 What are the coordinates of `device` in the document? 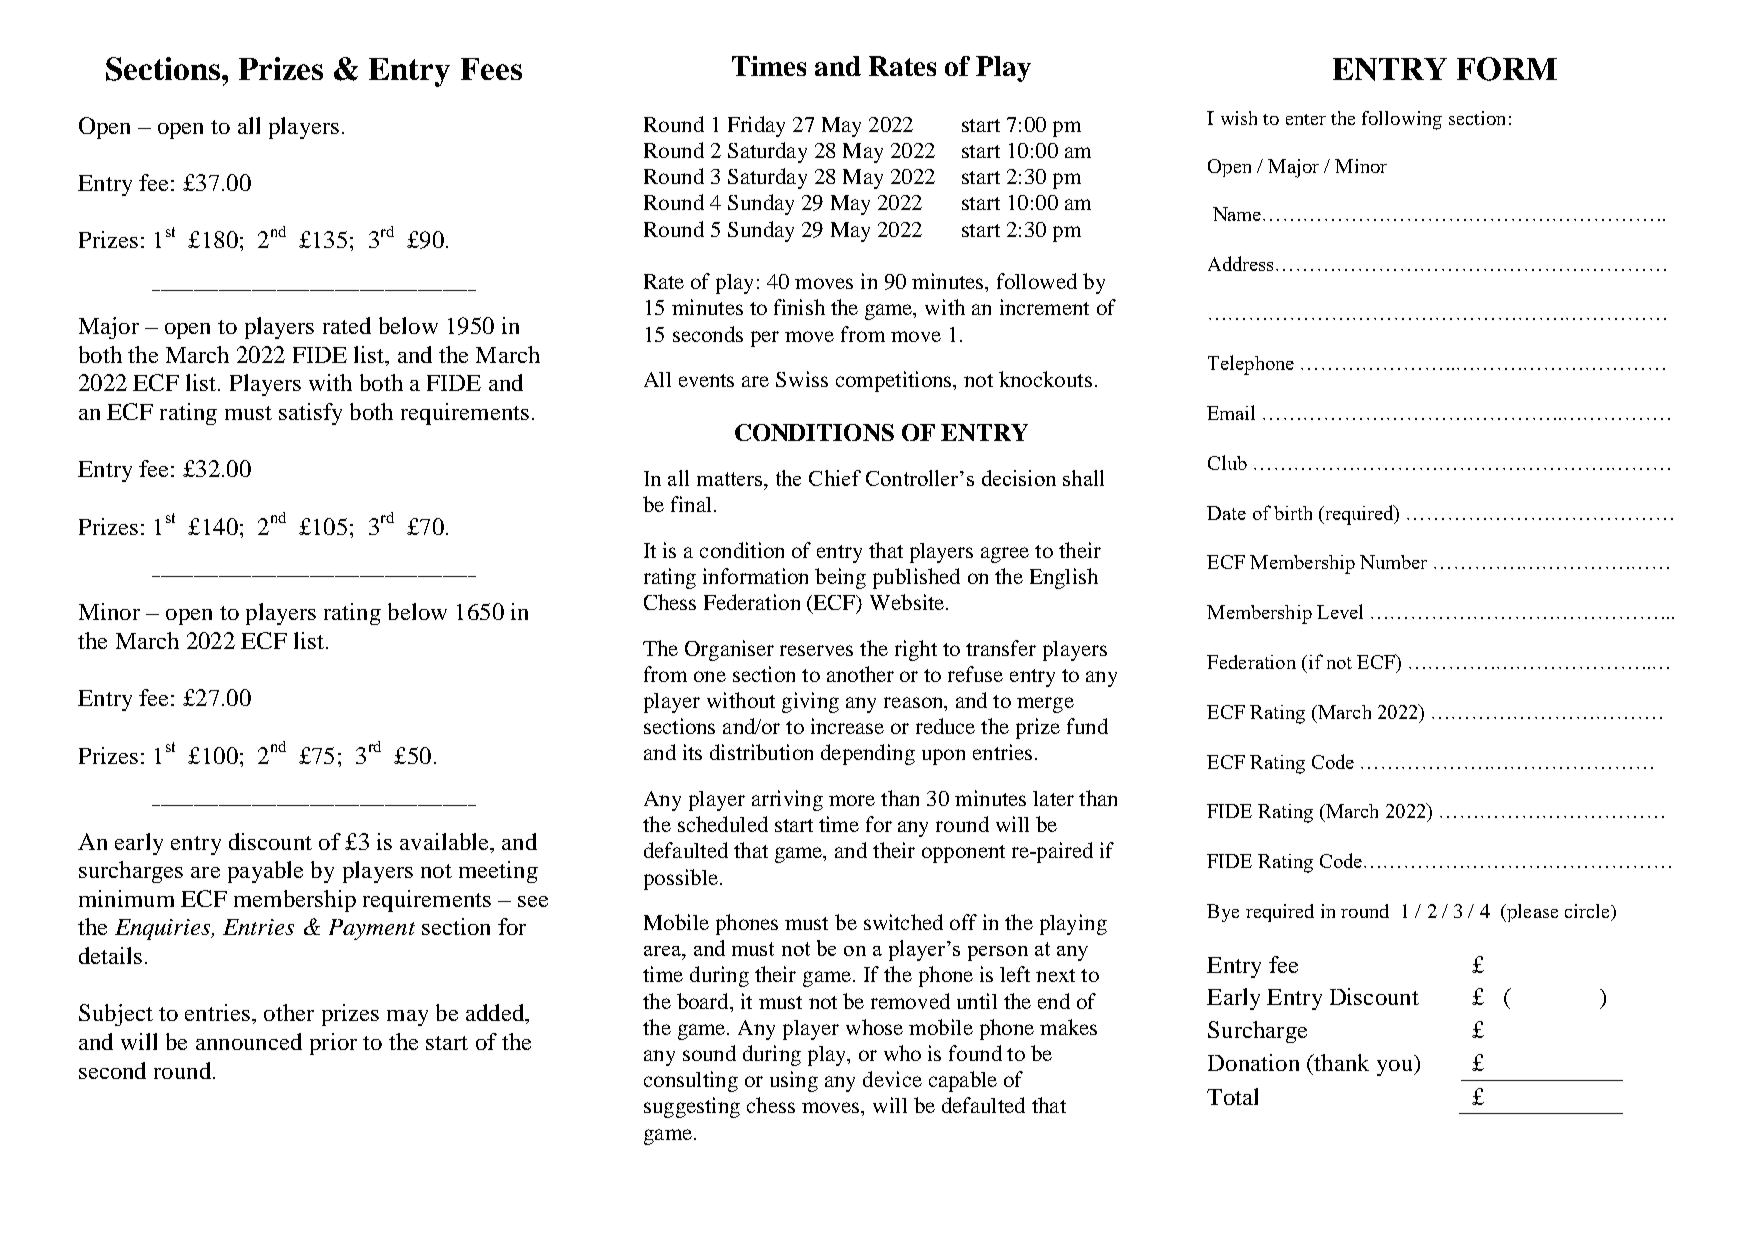 It's located at (892, 1079).
